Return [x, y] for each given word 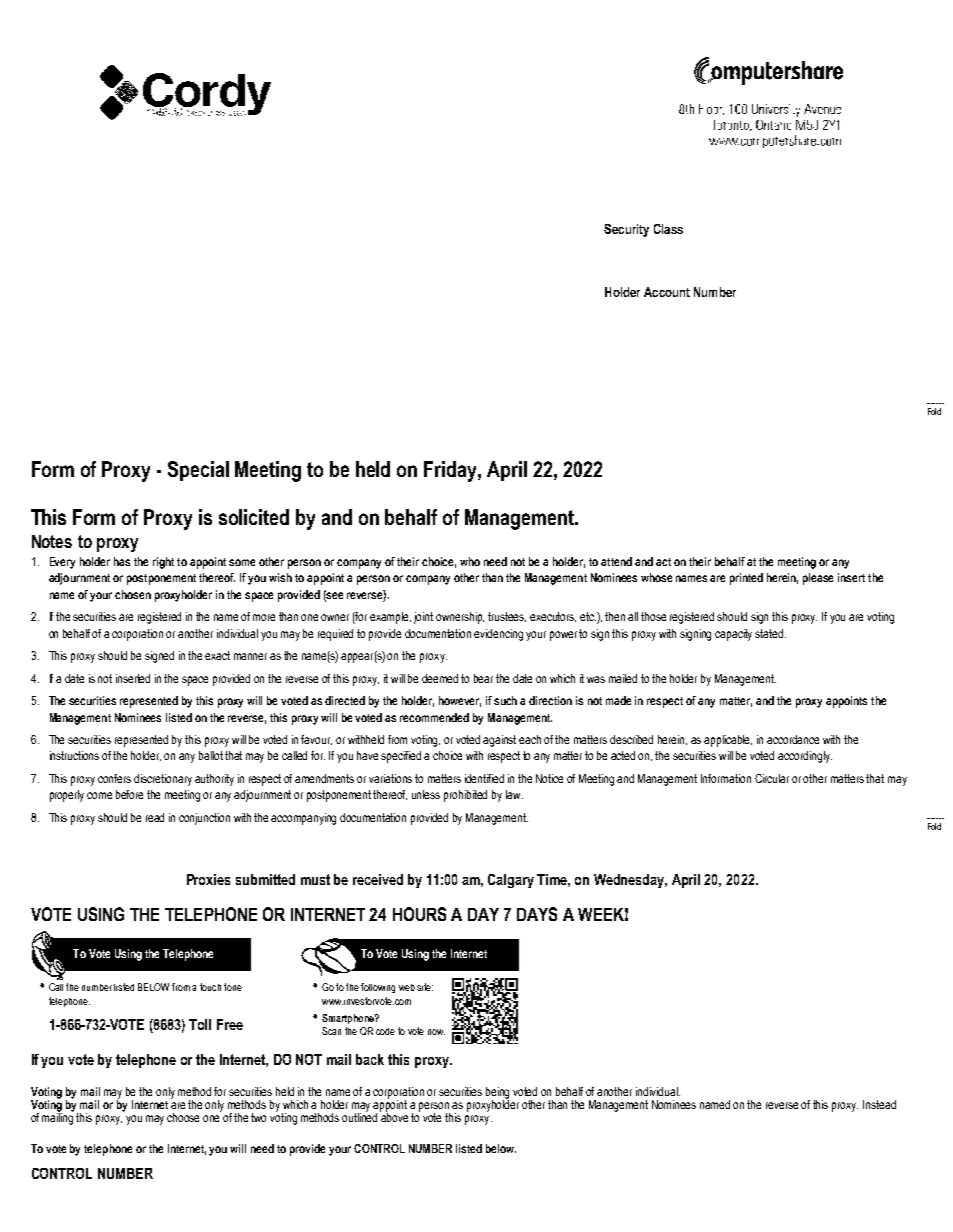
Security [626, 230]
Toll [200, 1024]
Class [668, 229]
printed [746, 579]
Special [198, 471]
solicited [254, 517]
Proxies [208, 879]
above [394, 1116]
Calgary [511, 881]
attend [616, 561]
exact [217, 655]
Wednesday [630, 881]
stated [770, 633]
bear [483, 678]
